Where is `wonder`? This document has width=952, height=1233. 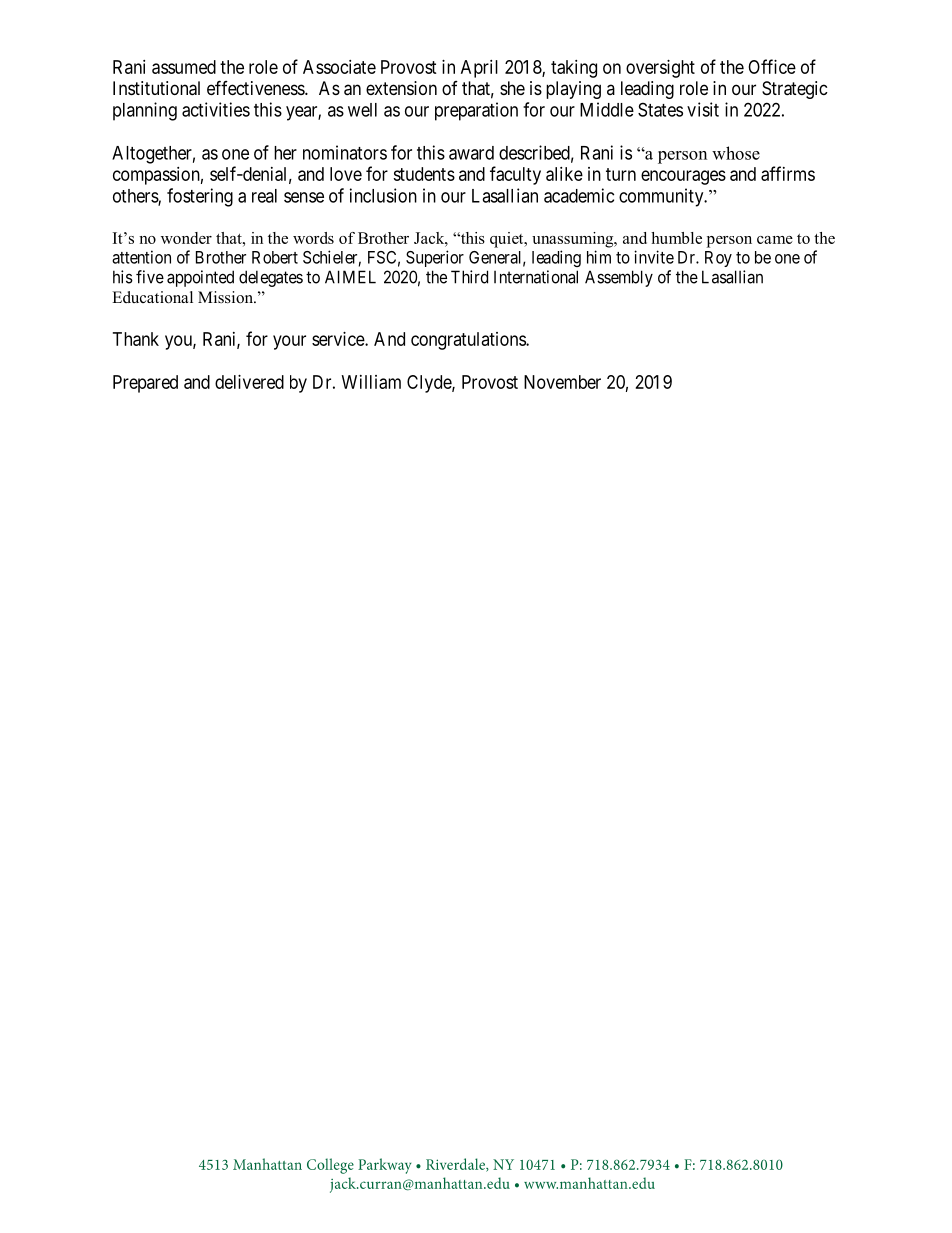 wonder is located at coordinates (186, 238).
